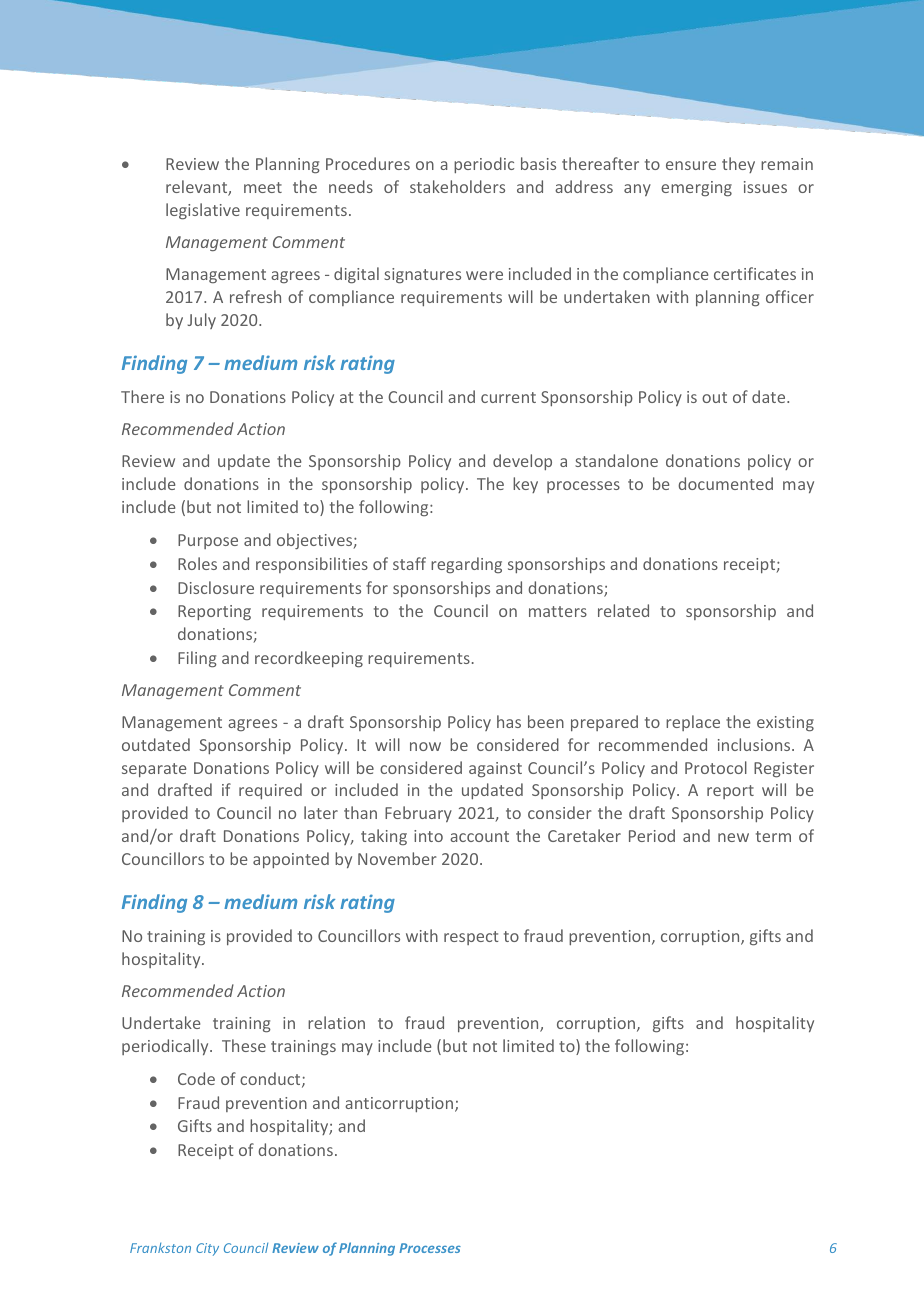 The height and width of the document is (1309, 924). I want to click on account, so click(479, 836).
